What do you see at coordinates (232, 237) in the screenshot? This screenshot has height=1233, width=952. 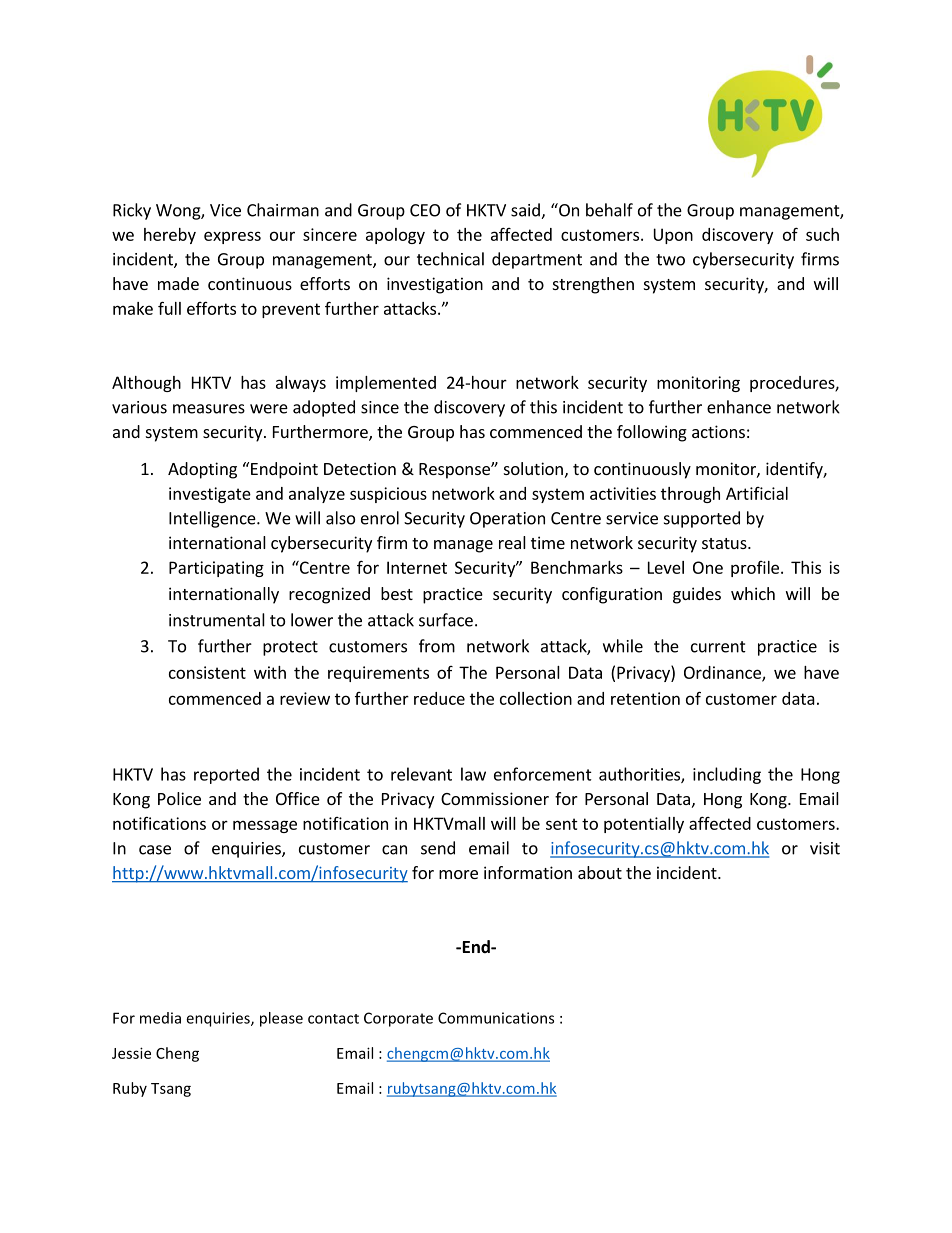 I see `express` at bounding box center [232, 237].
